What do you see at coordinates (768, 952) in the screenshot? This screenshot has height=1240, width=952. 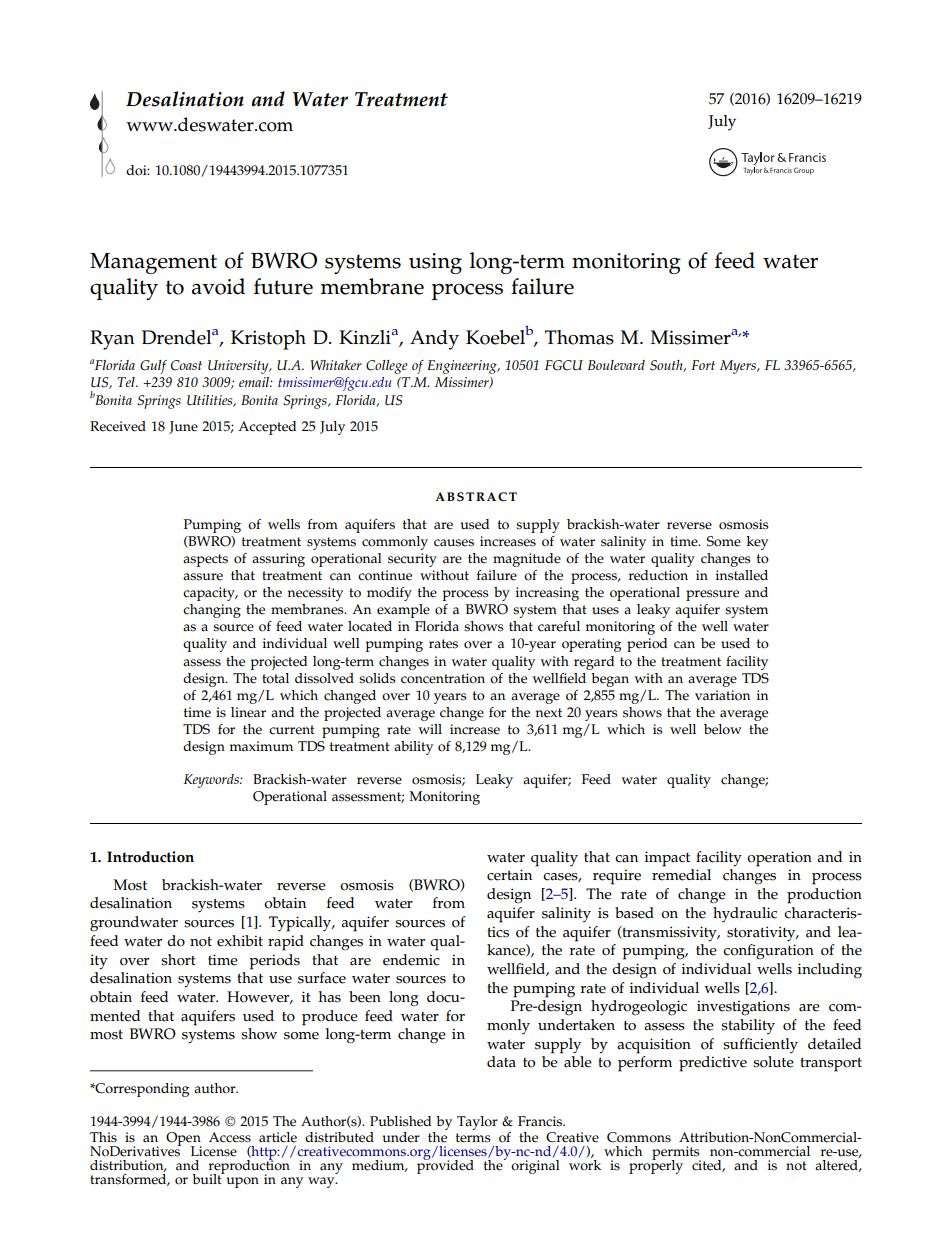 I see `configuration` at bounding box center [768, 952].
